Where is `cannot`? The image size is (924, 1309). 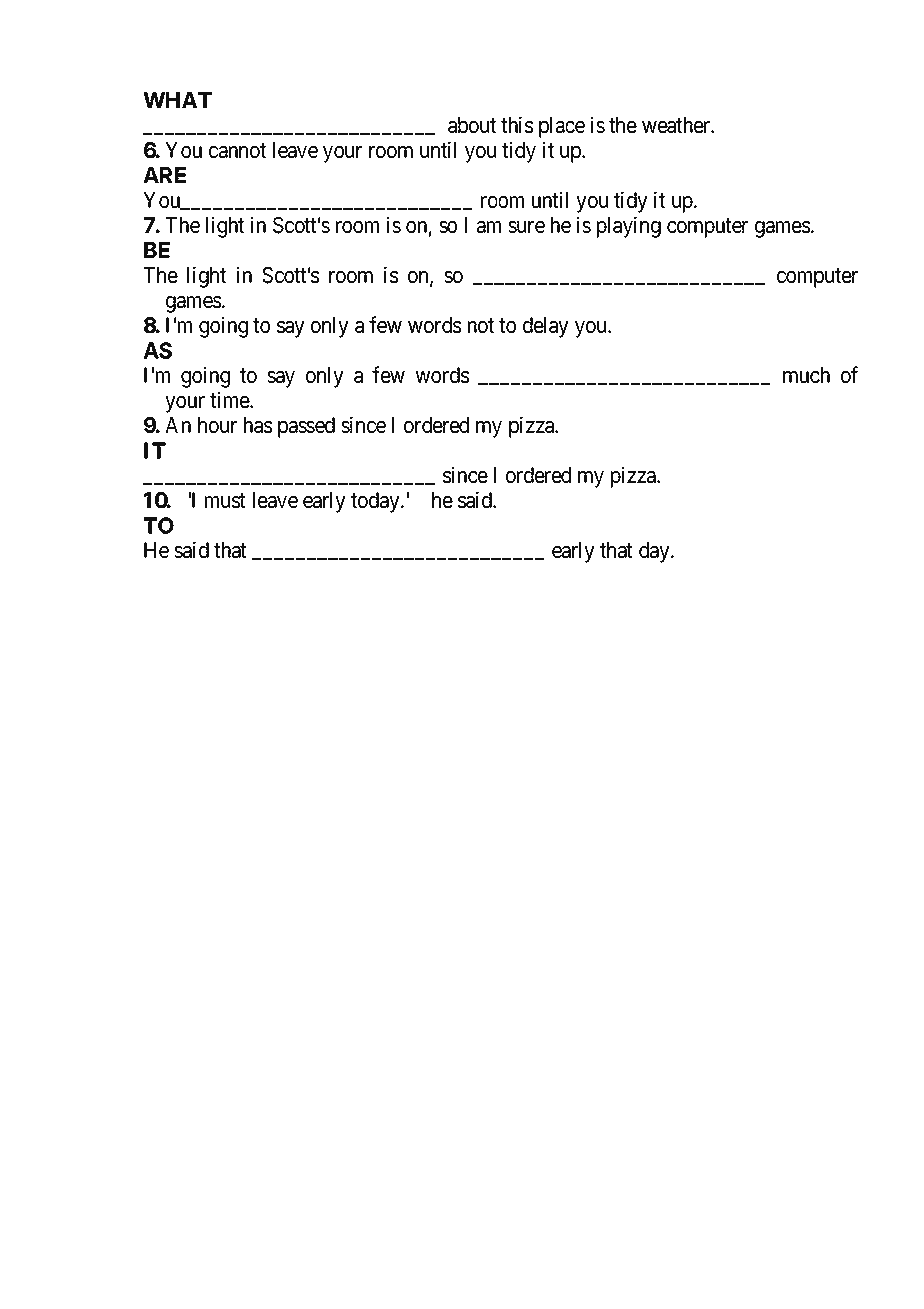
cannot is located at coordinates (237, 151).
